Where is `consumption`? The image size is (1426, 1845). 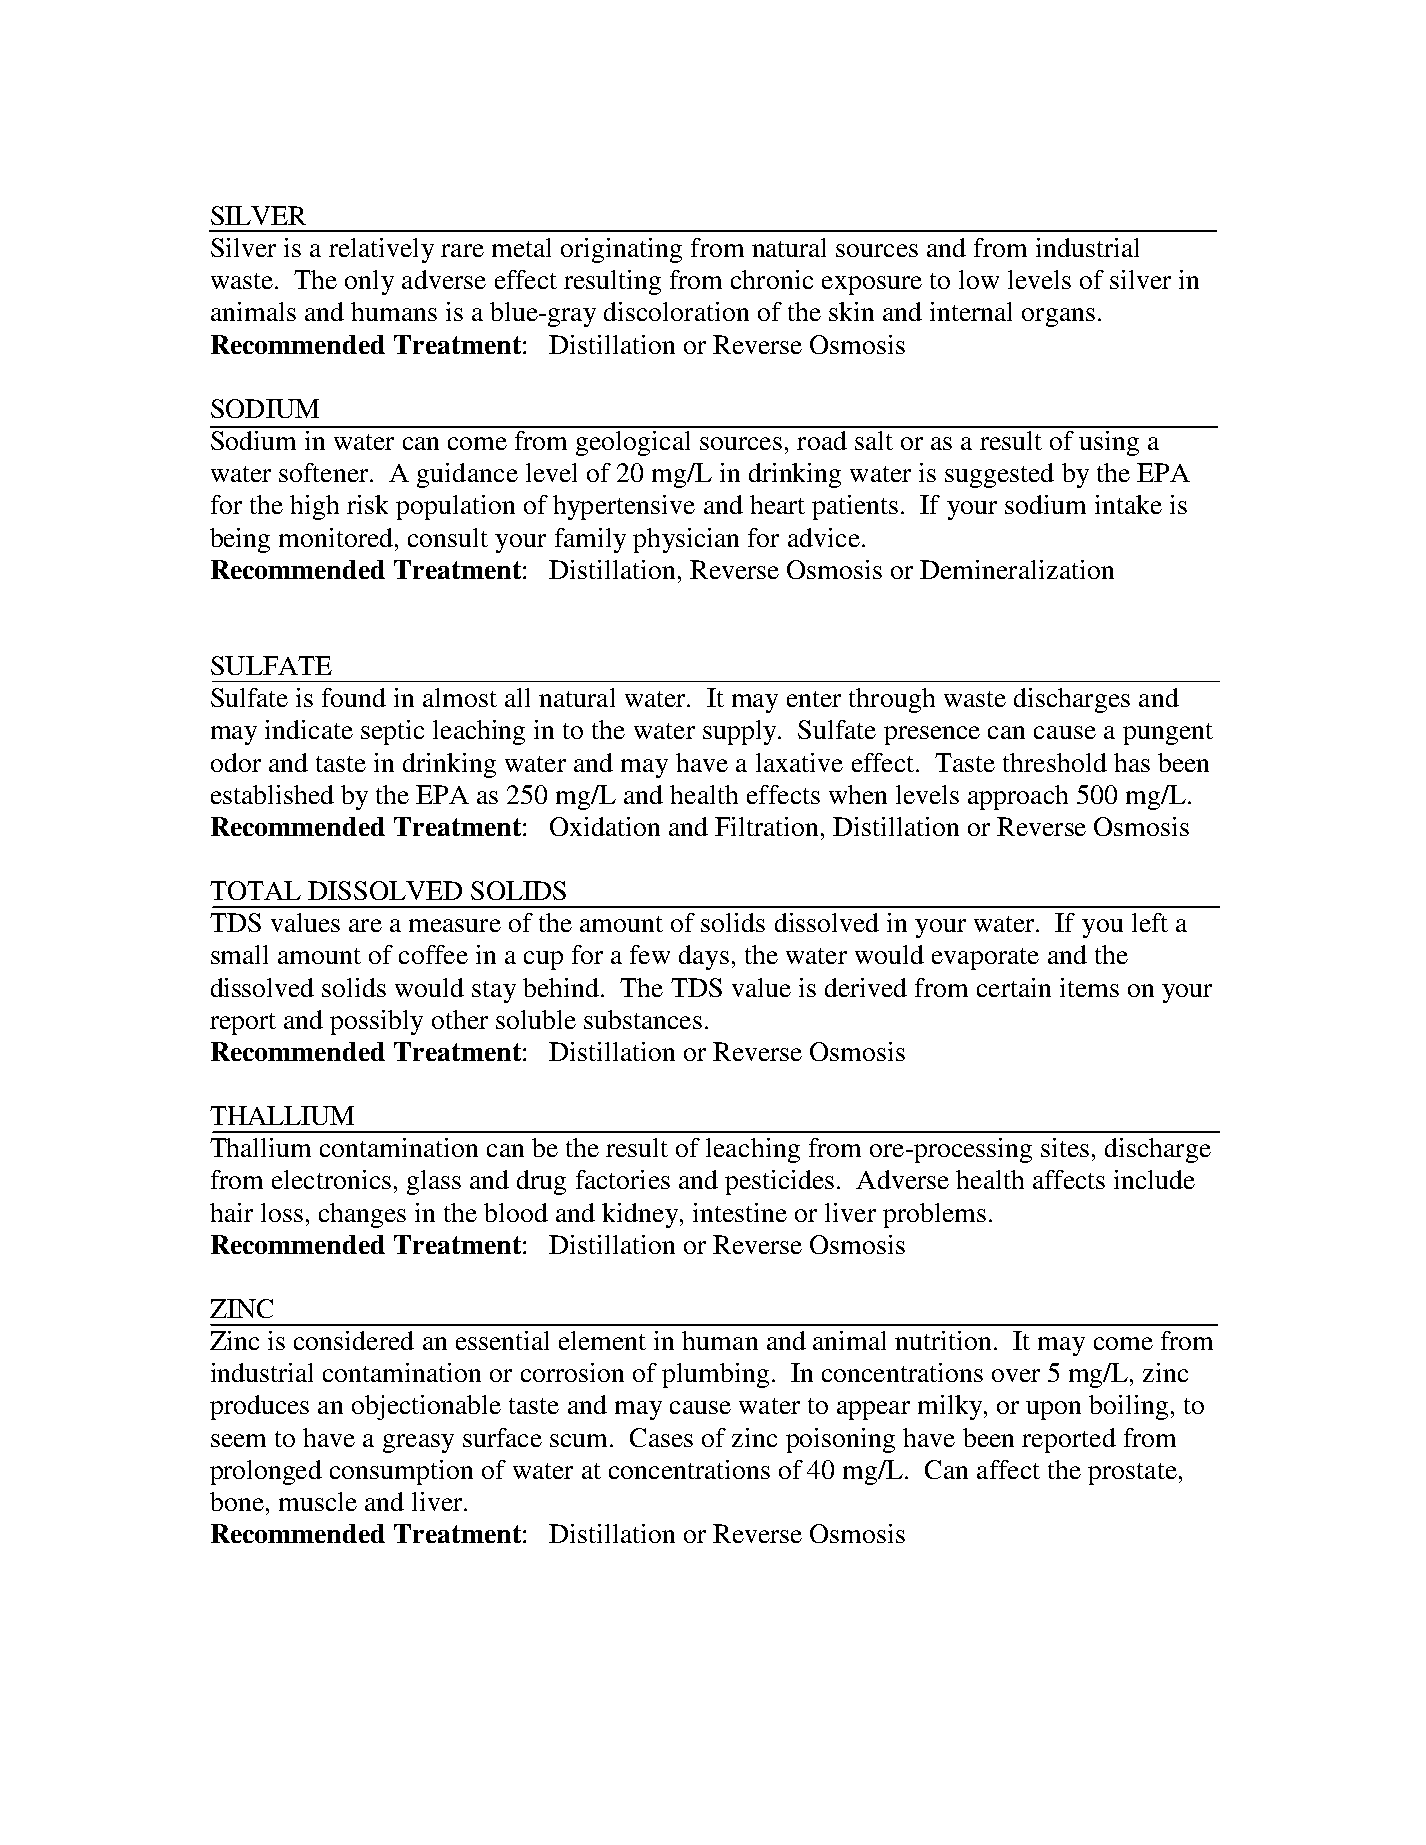
consumption is located at coordinates (401, 1472).
